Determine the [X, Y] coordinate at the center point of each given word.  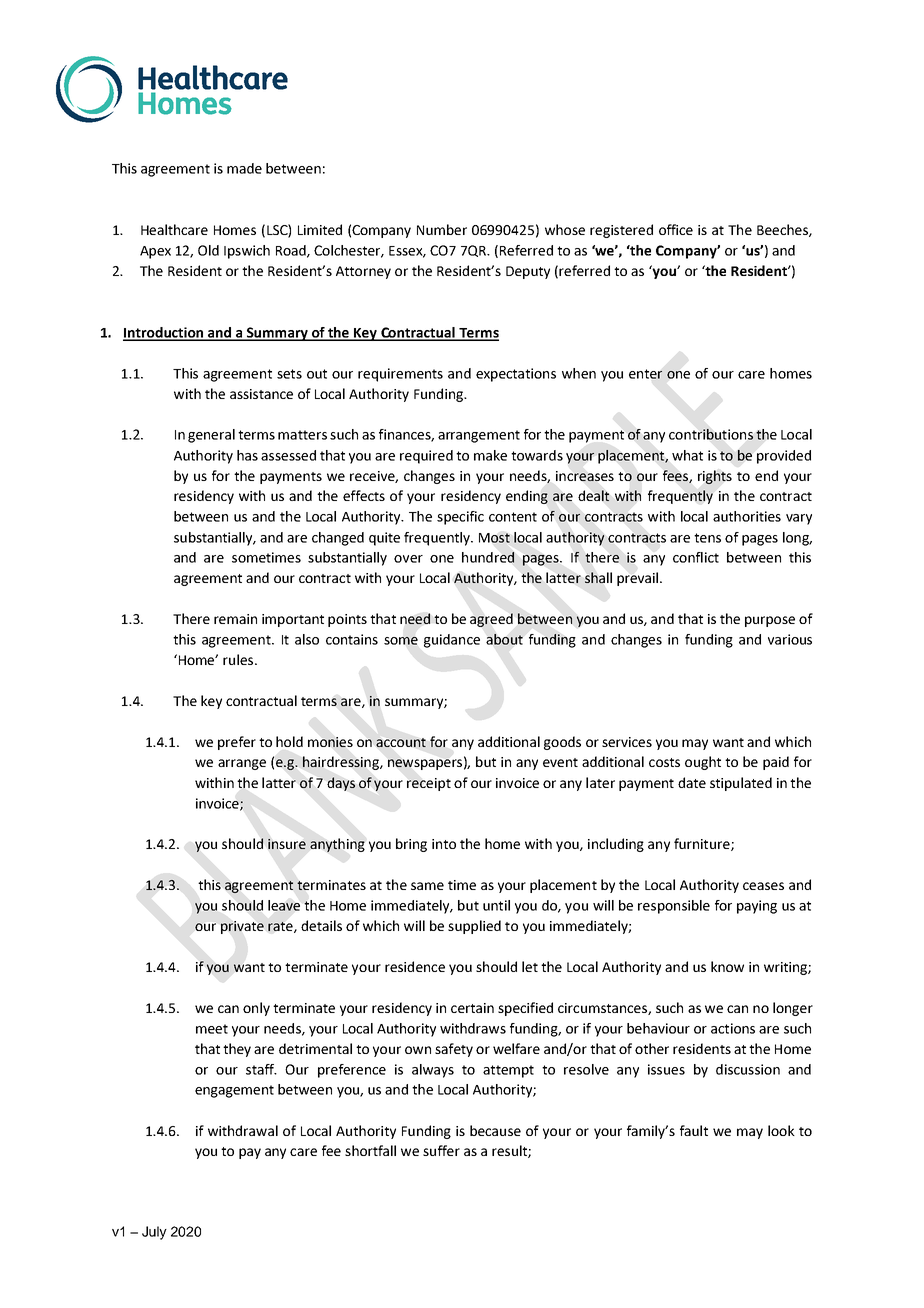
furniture [703, 844]
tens [707, 538]
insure [287, 844]
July [154, 1233]
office [676, 229]
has [247, 455]
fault [694, 1130]
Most [494, 538]
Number [442, 229]
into [444, 844]
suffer [441, 1150]
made [244, 168]
